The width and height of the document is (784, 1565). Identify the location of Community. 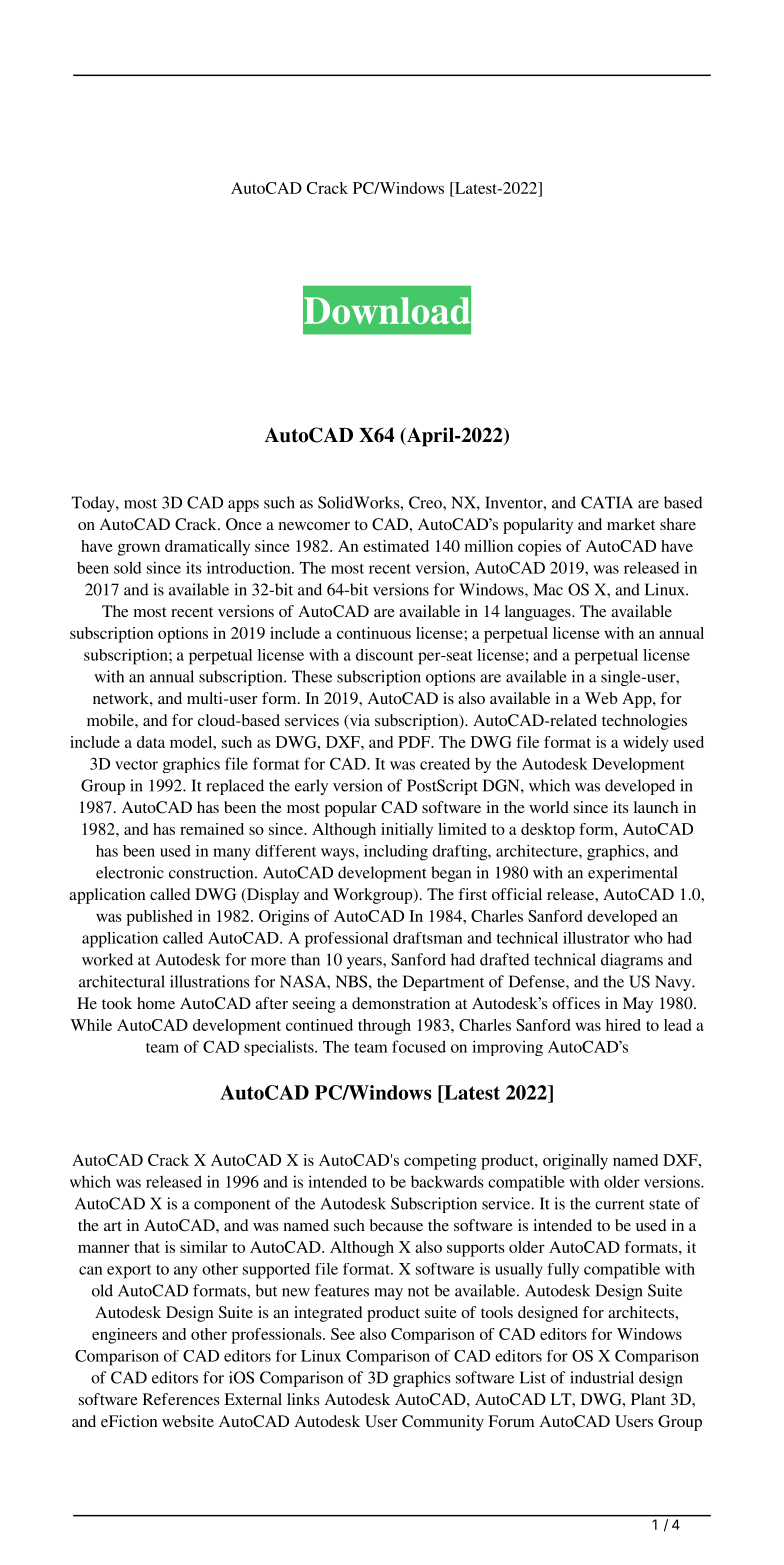
(443, 1423).
